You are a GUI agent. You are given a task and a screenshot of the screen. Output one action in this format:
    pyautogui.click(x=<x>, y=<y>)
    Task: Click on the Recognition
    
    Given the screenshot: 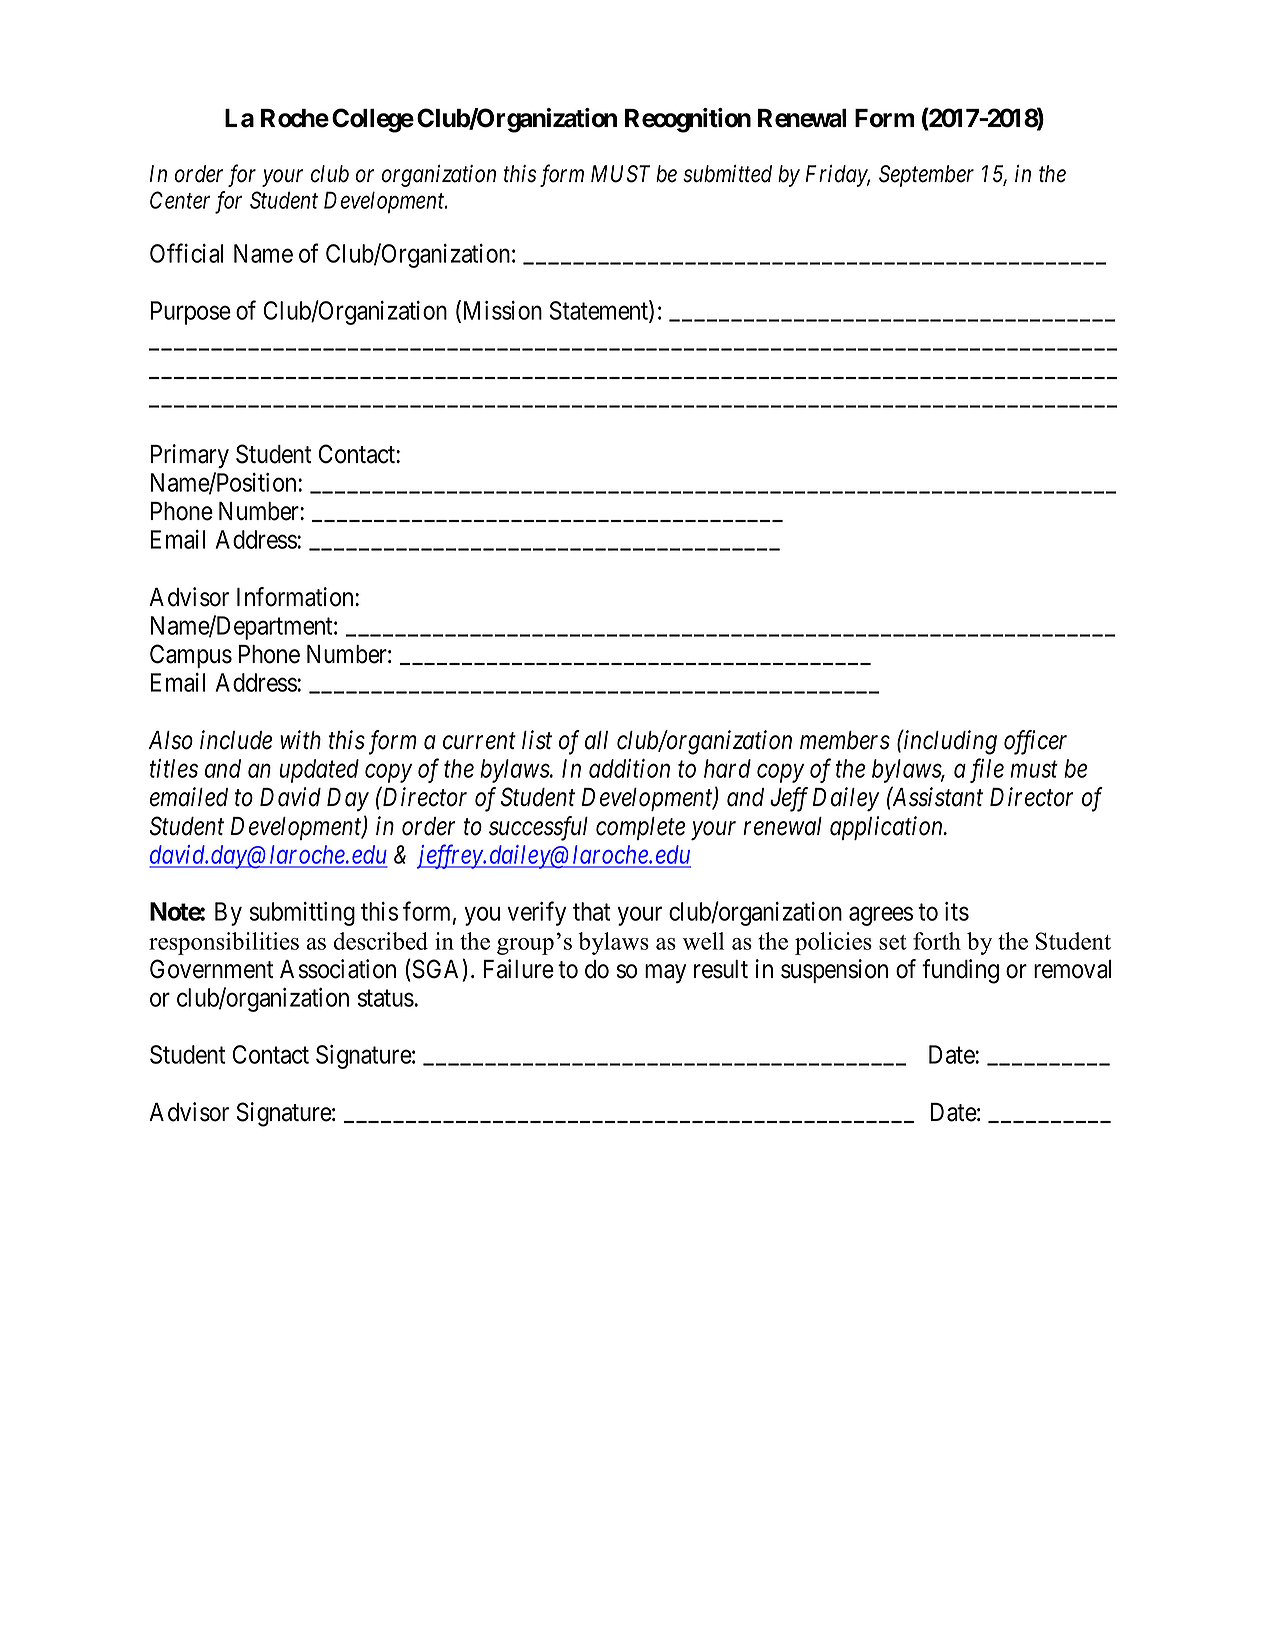 What is the action you would take?
    pyautogui.click(x=688, y=120)
